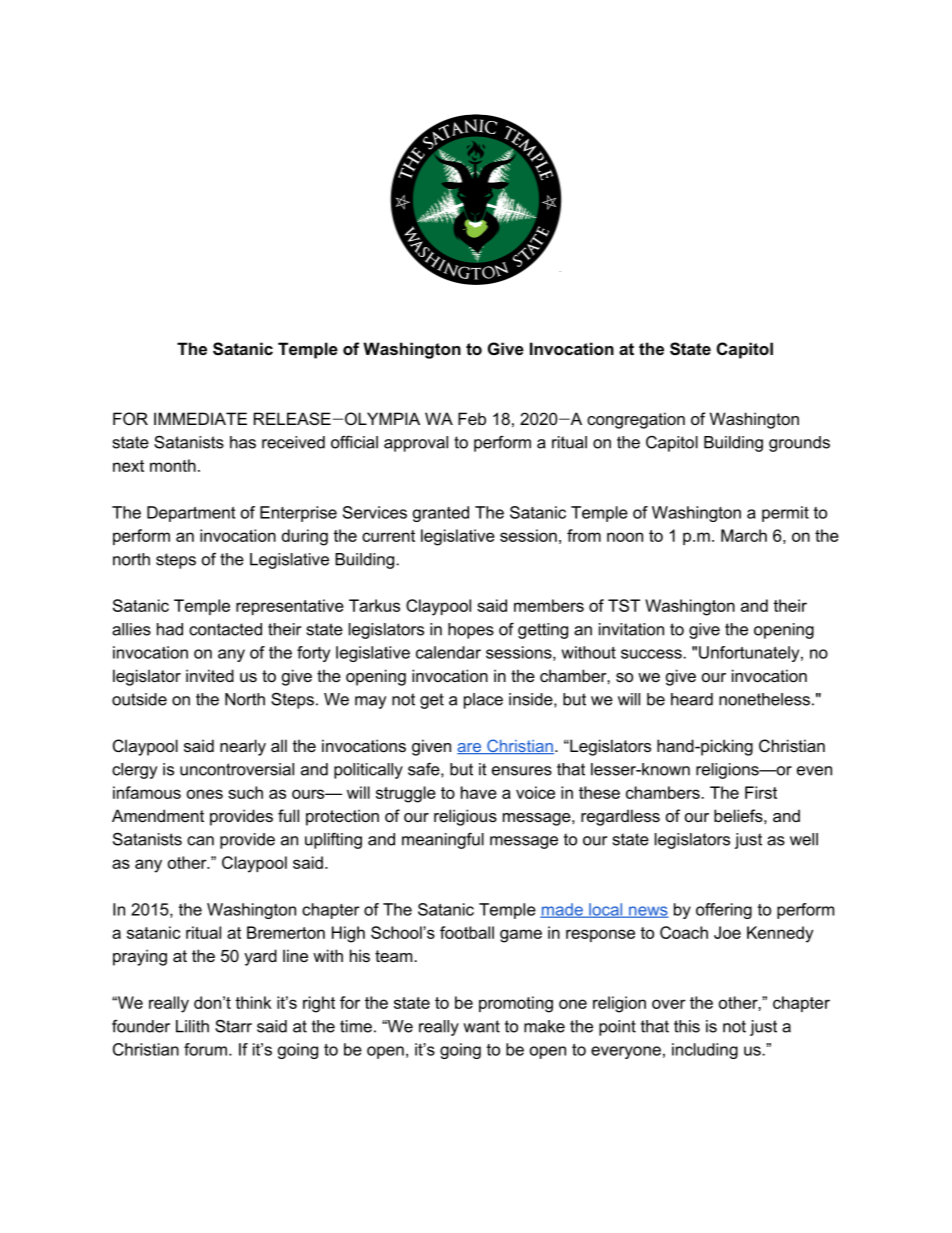 The image size is (952, 1233). I want to click on are, so click(470, 748).
